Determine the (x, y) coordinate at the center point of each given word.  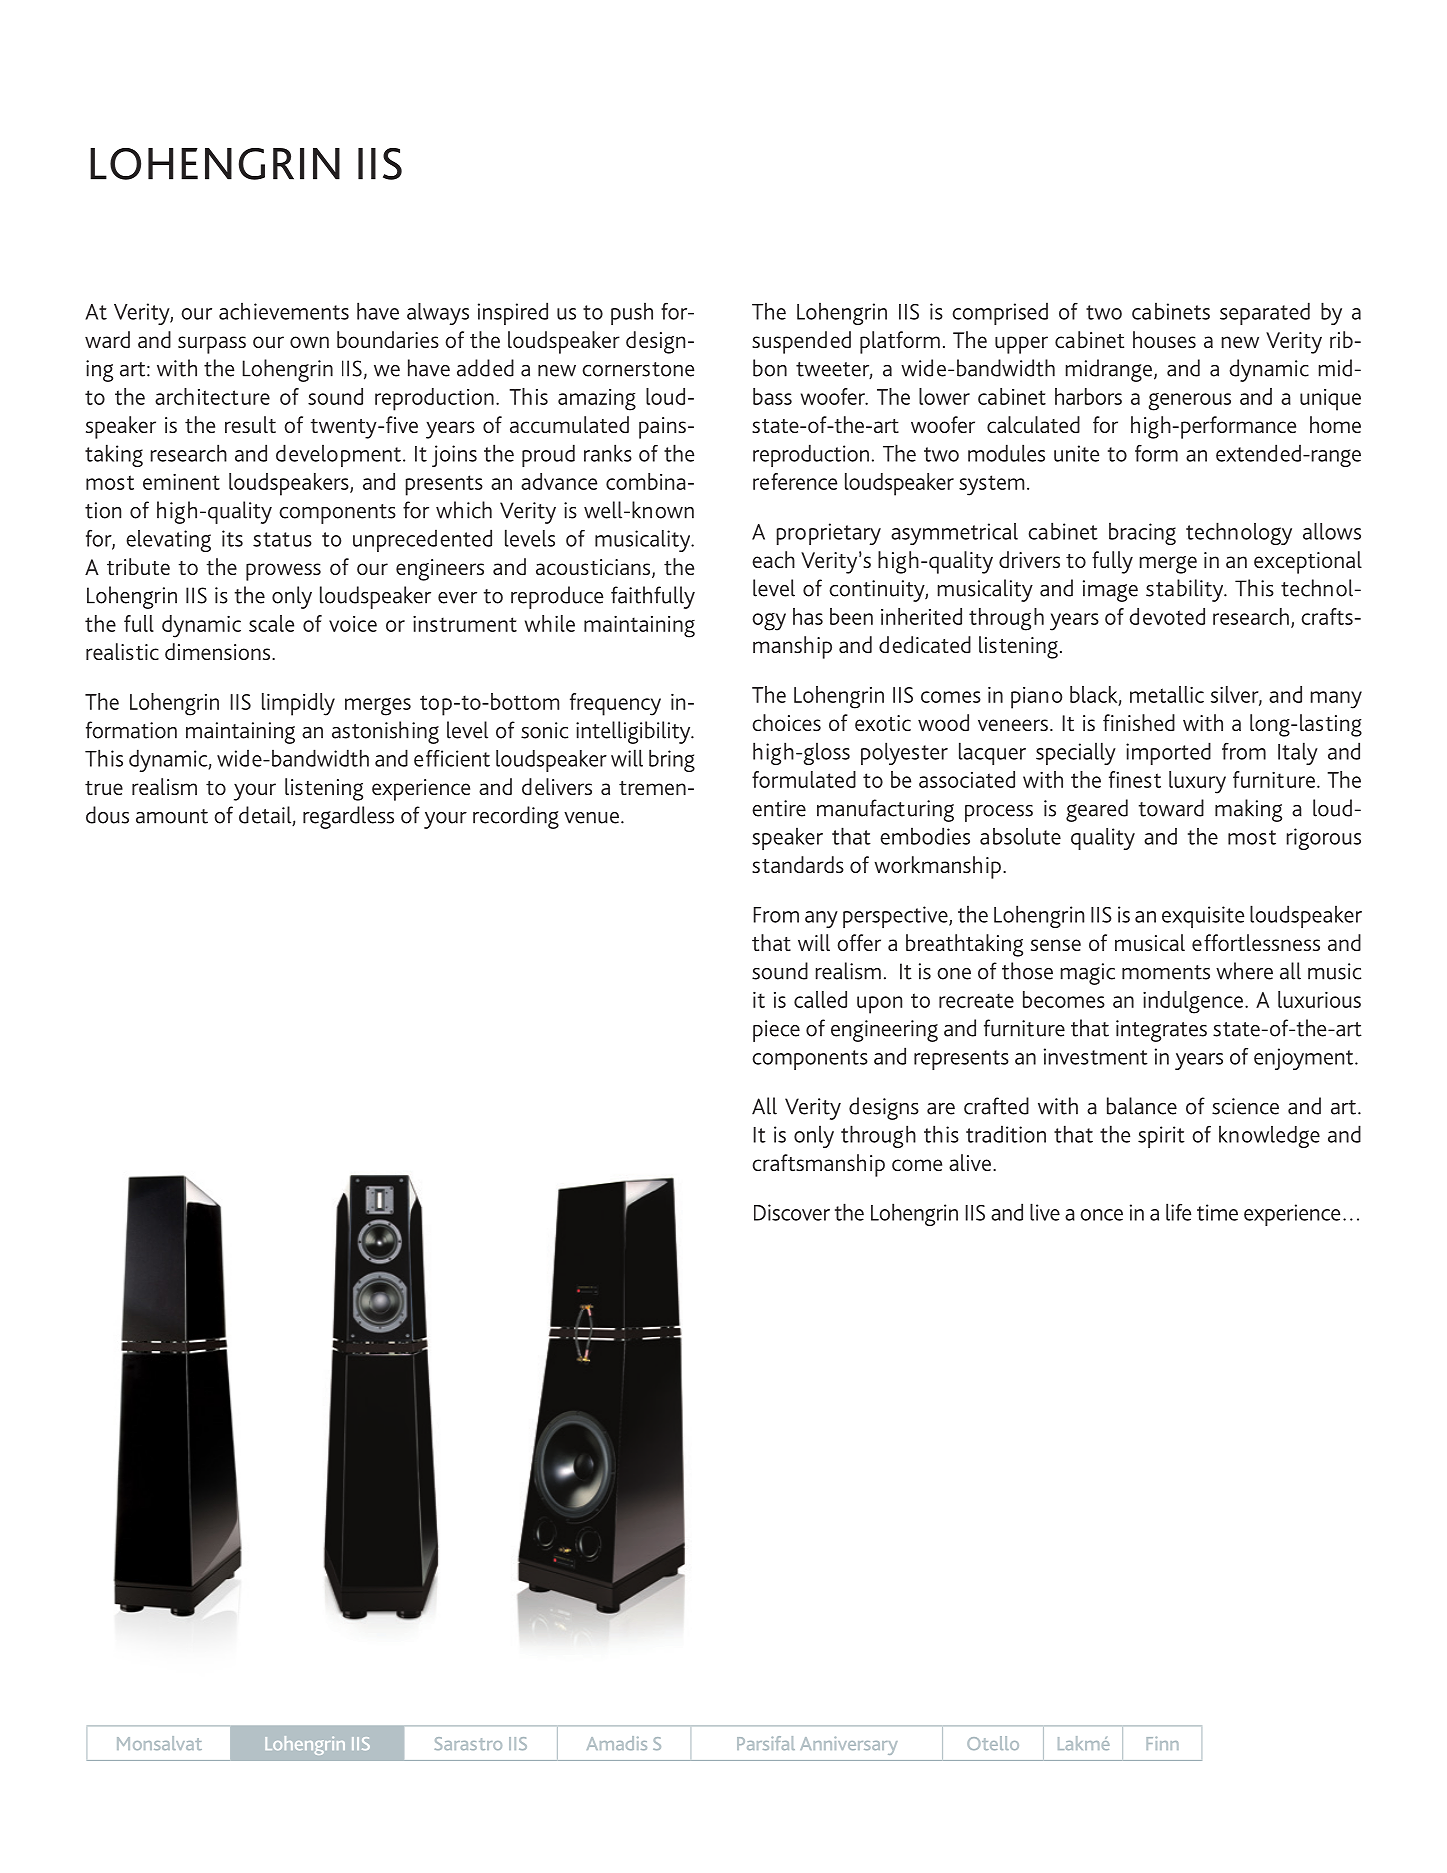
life (1178, 1212)
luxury (1197, 782)
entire (779, 808)
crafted (996, 1106)
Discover (792, 1212)
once (1101, 1215)
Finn (1162, 1743)
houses (1164, 339)
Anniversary (848, 1745)
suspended (801, 342)
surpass (212, 345)
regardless (348, 817)
